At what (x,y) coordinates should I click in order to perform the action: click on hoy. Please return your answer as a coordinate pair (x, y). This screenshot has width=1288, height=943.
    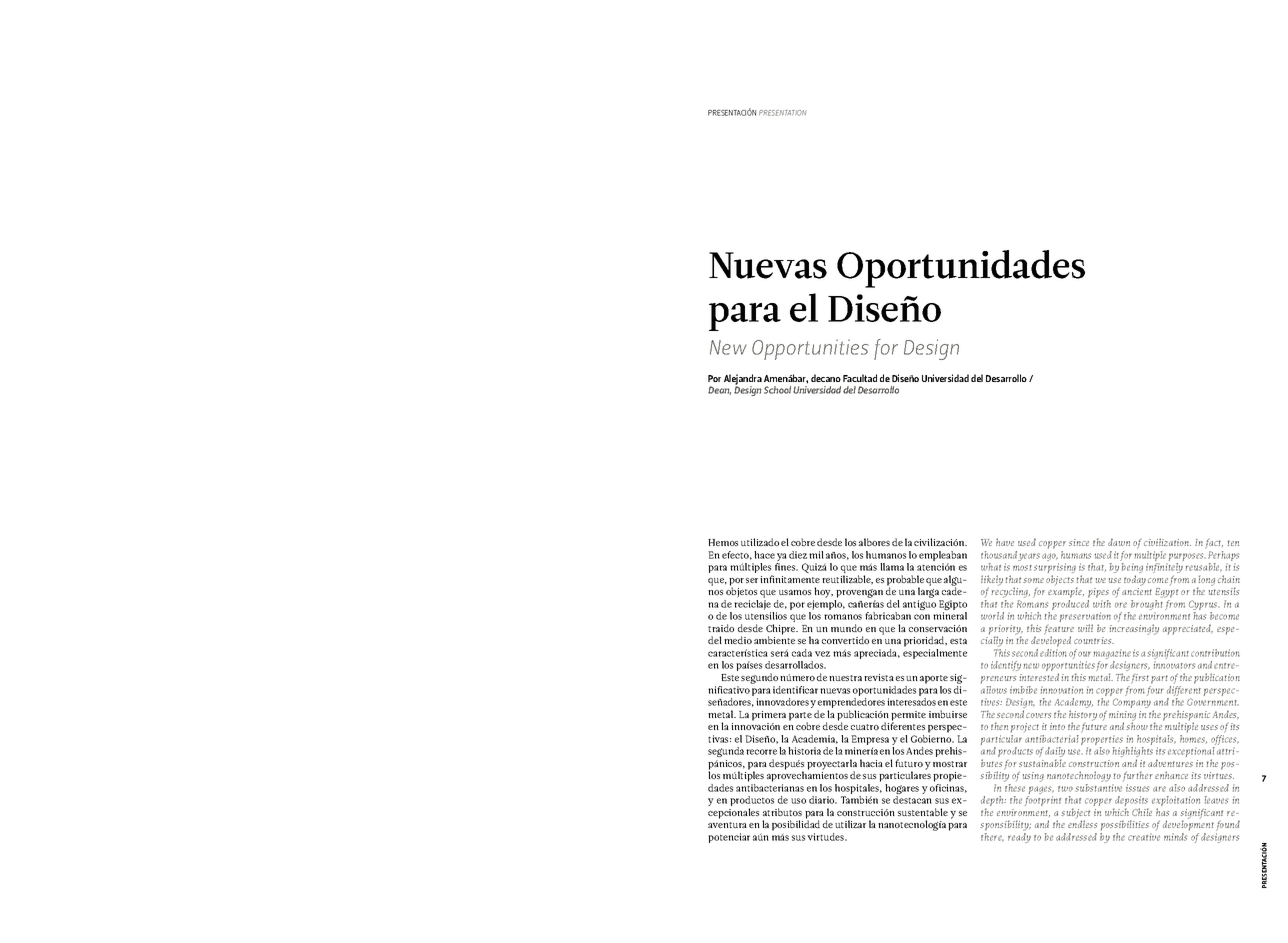
    Looking at the image, I should click on (823, 592).
